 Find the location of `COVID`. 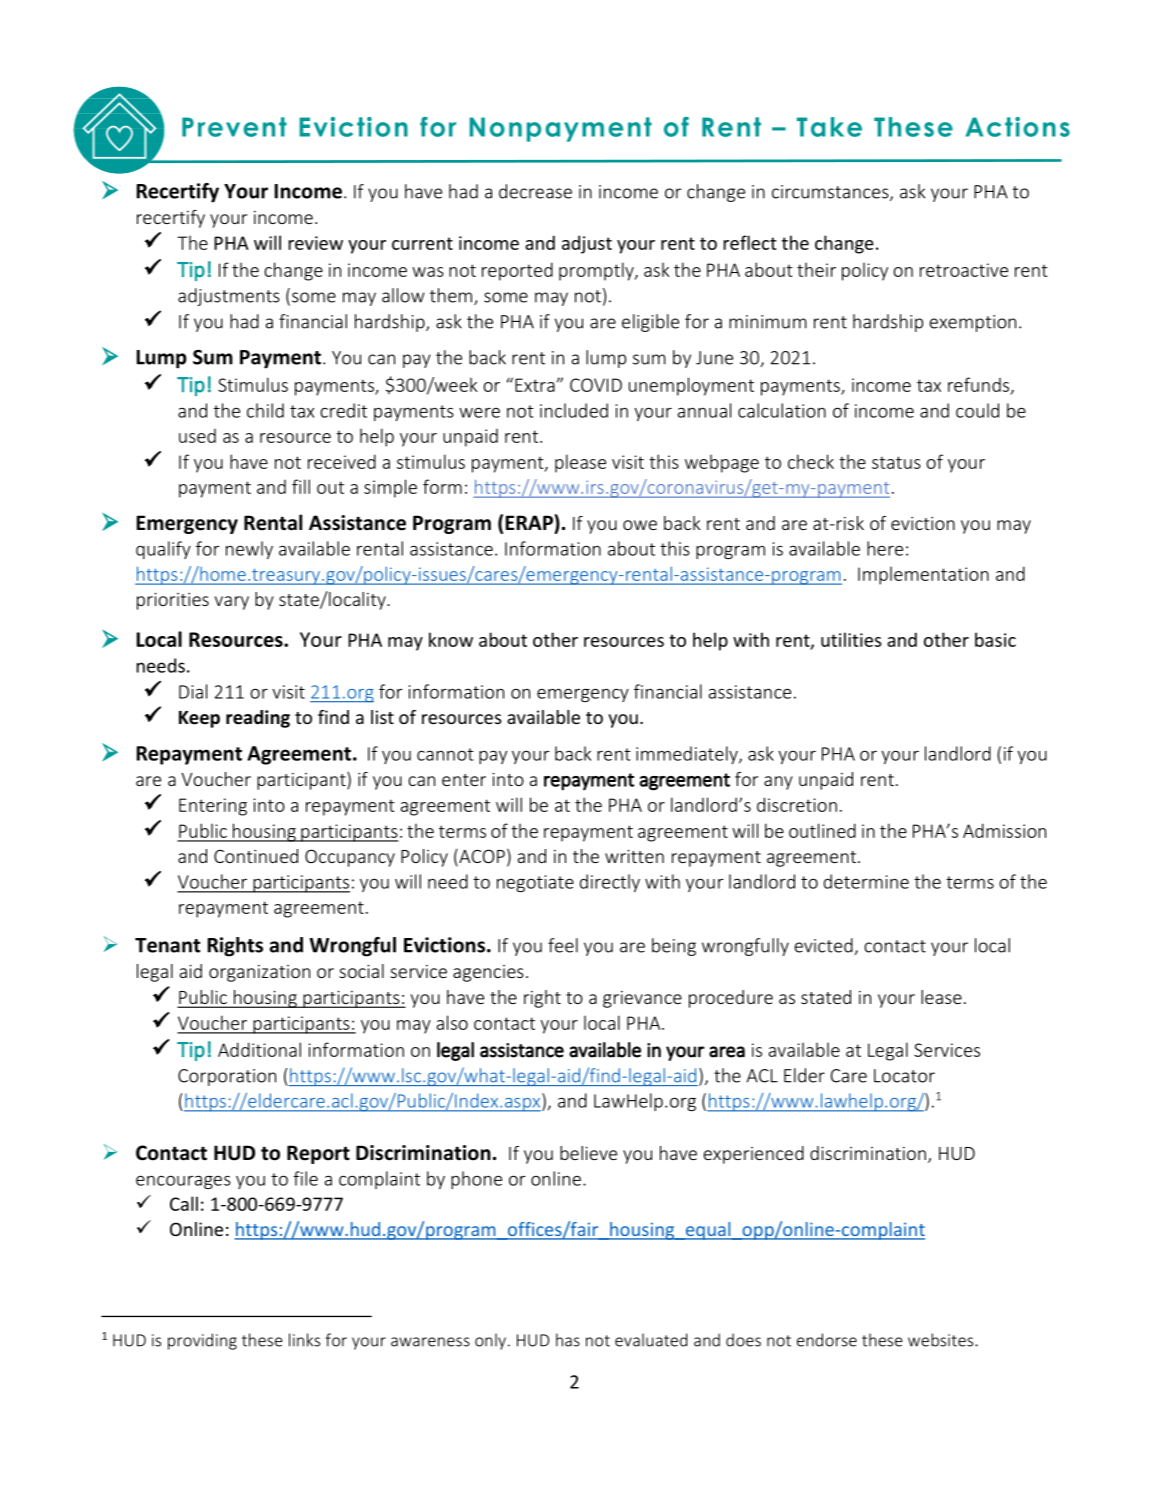

COVID is located at coordinates (596, 385).
